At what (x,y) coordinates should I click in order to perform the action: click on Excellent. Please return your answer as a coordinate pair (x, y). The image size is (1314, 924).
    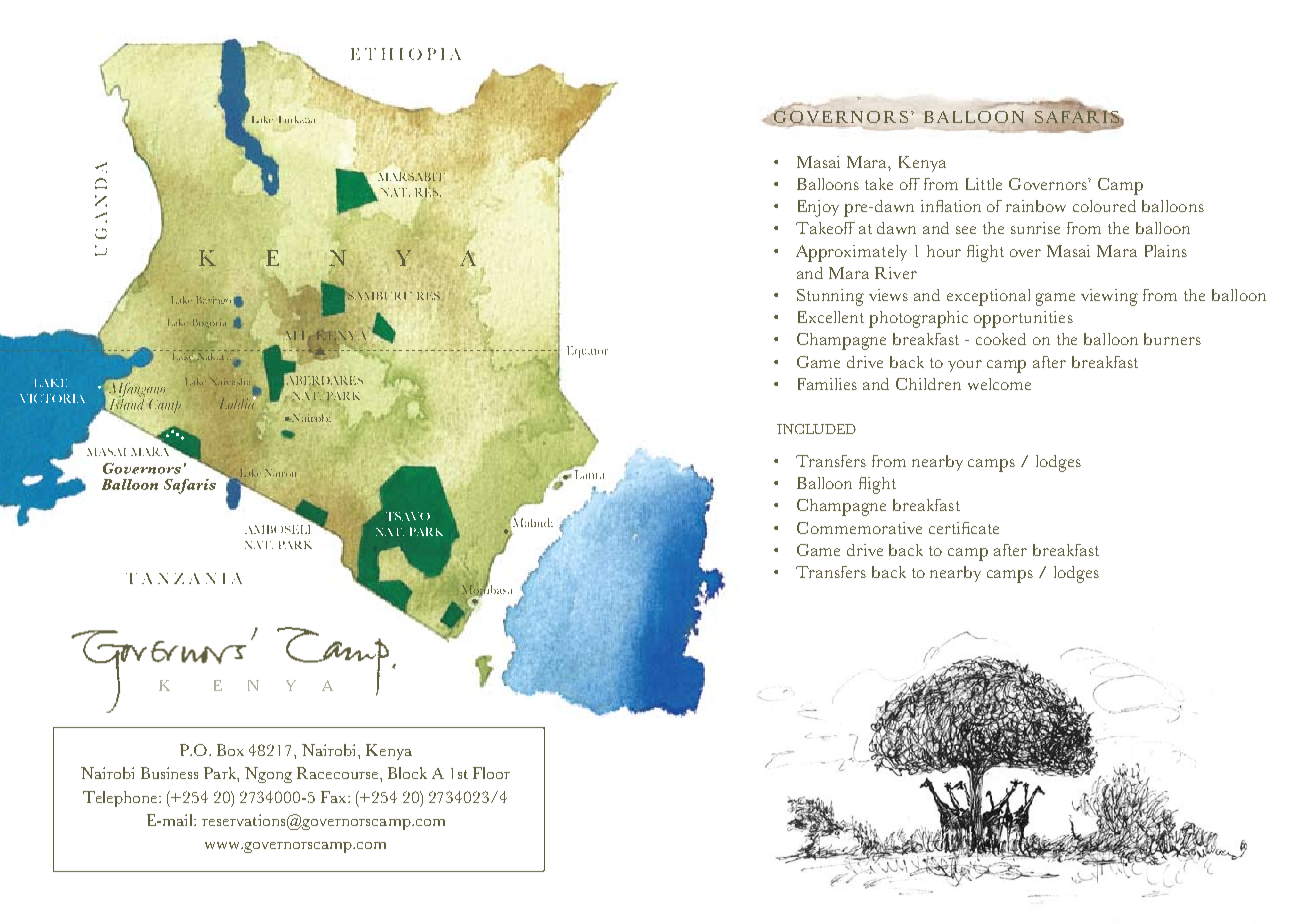
    Looking at the image, I should click on (831, 317).
